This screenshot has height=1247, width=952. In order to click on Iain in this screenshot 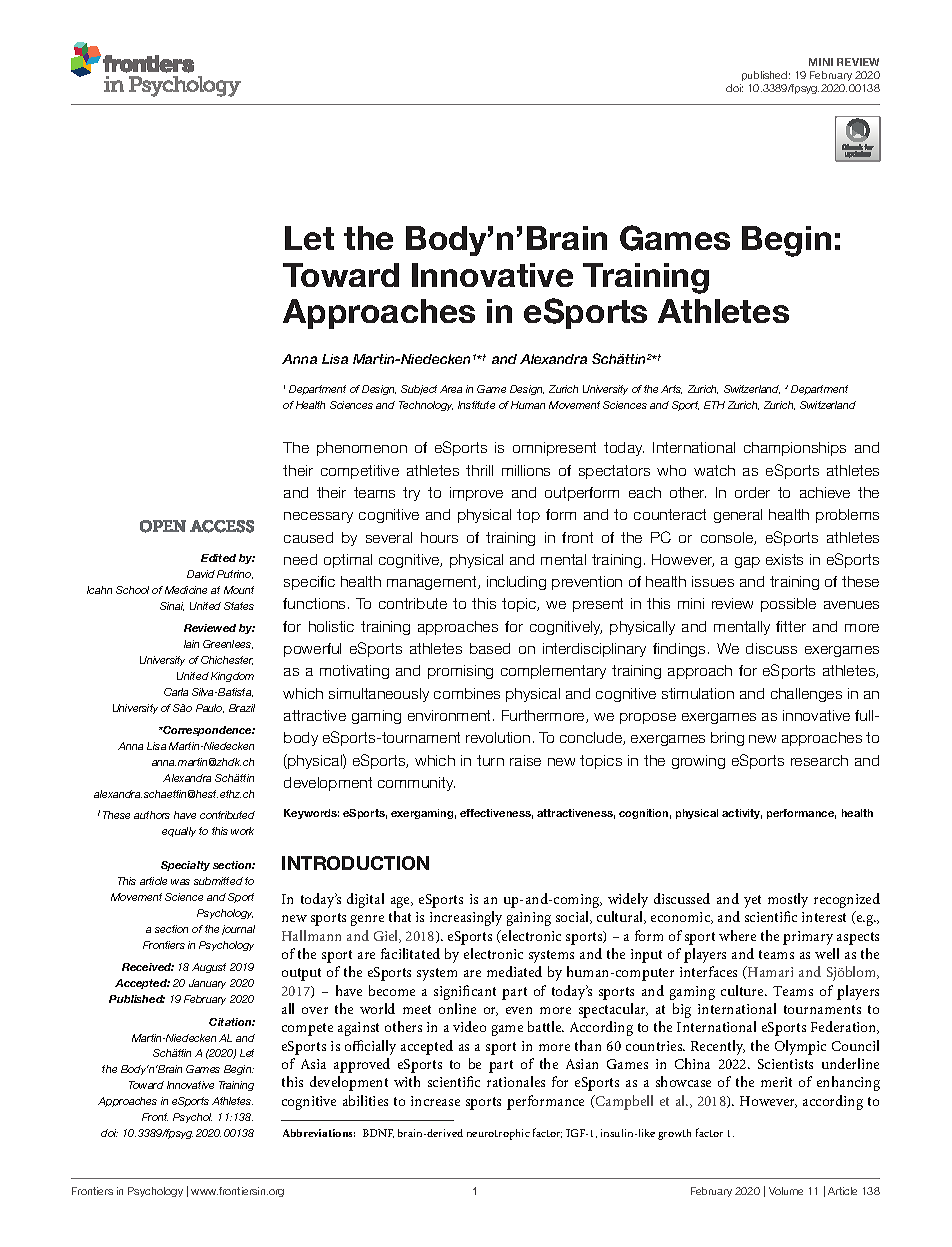, I will do `click(191, 644)`.
